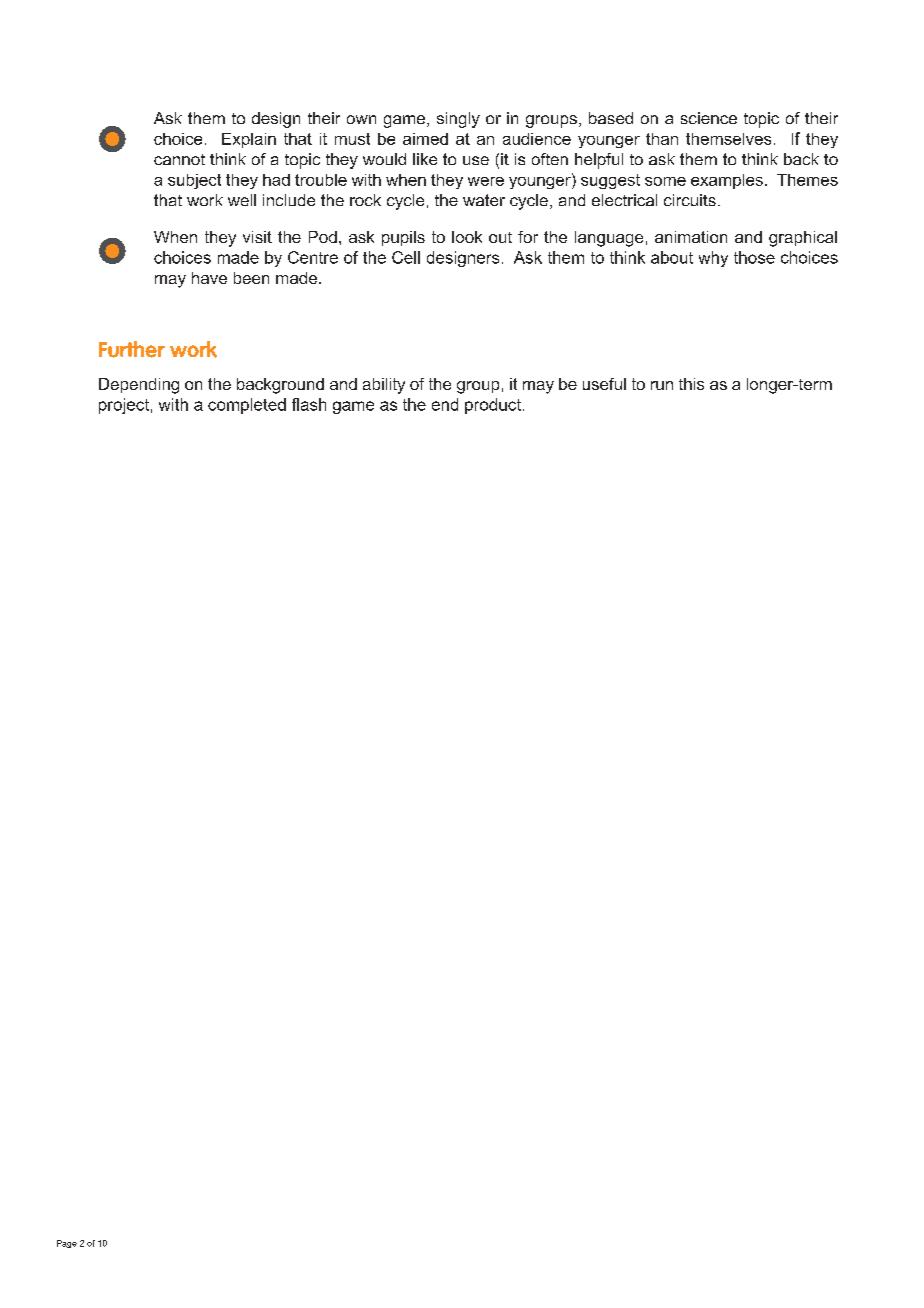 Image resolution: width=924 pixels, height=1308 pixels. I want to click on useful, so click(604, 384).
